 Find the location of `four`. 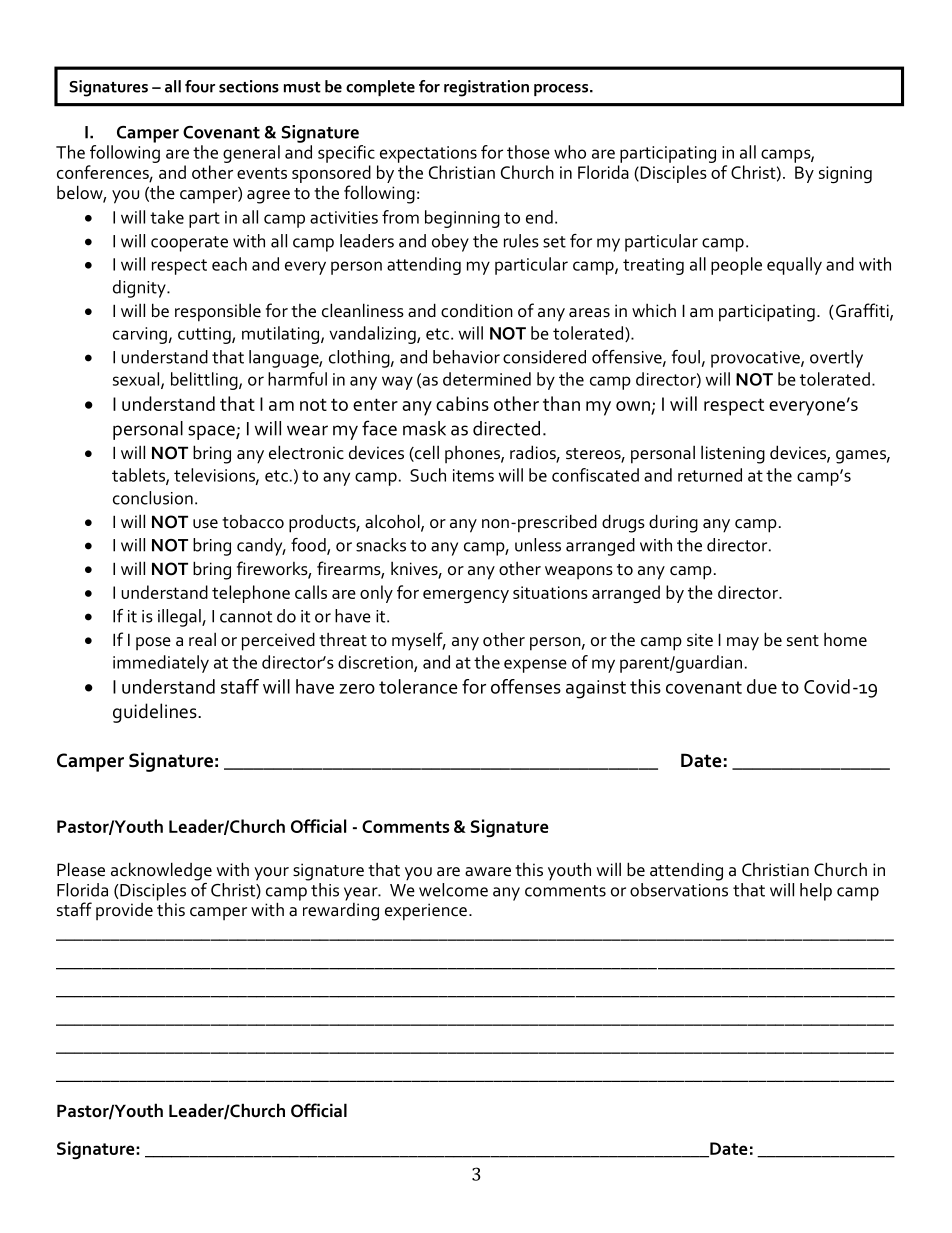

four is located at coordinates (200, 86).
